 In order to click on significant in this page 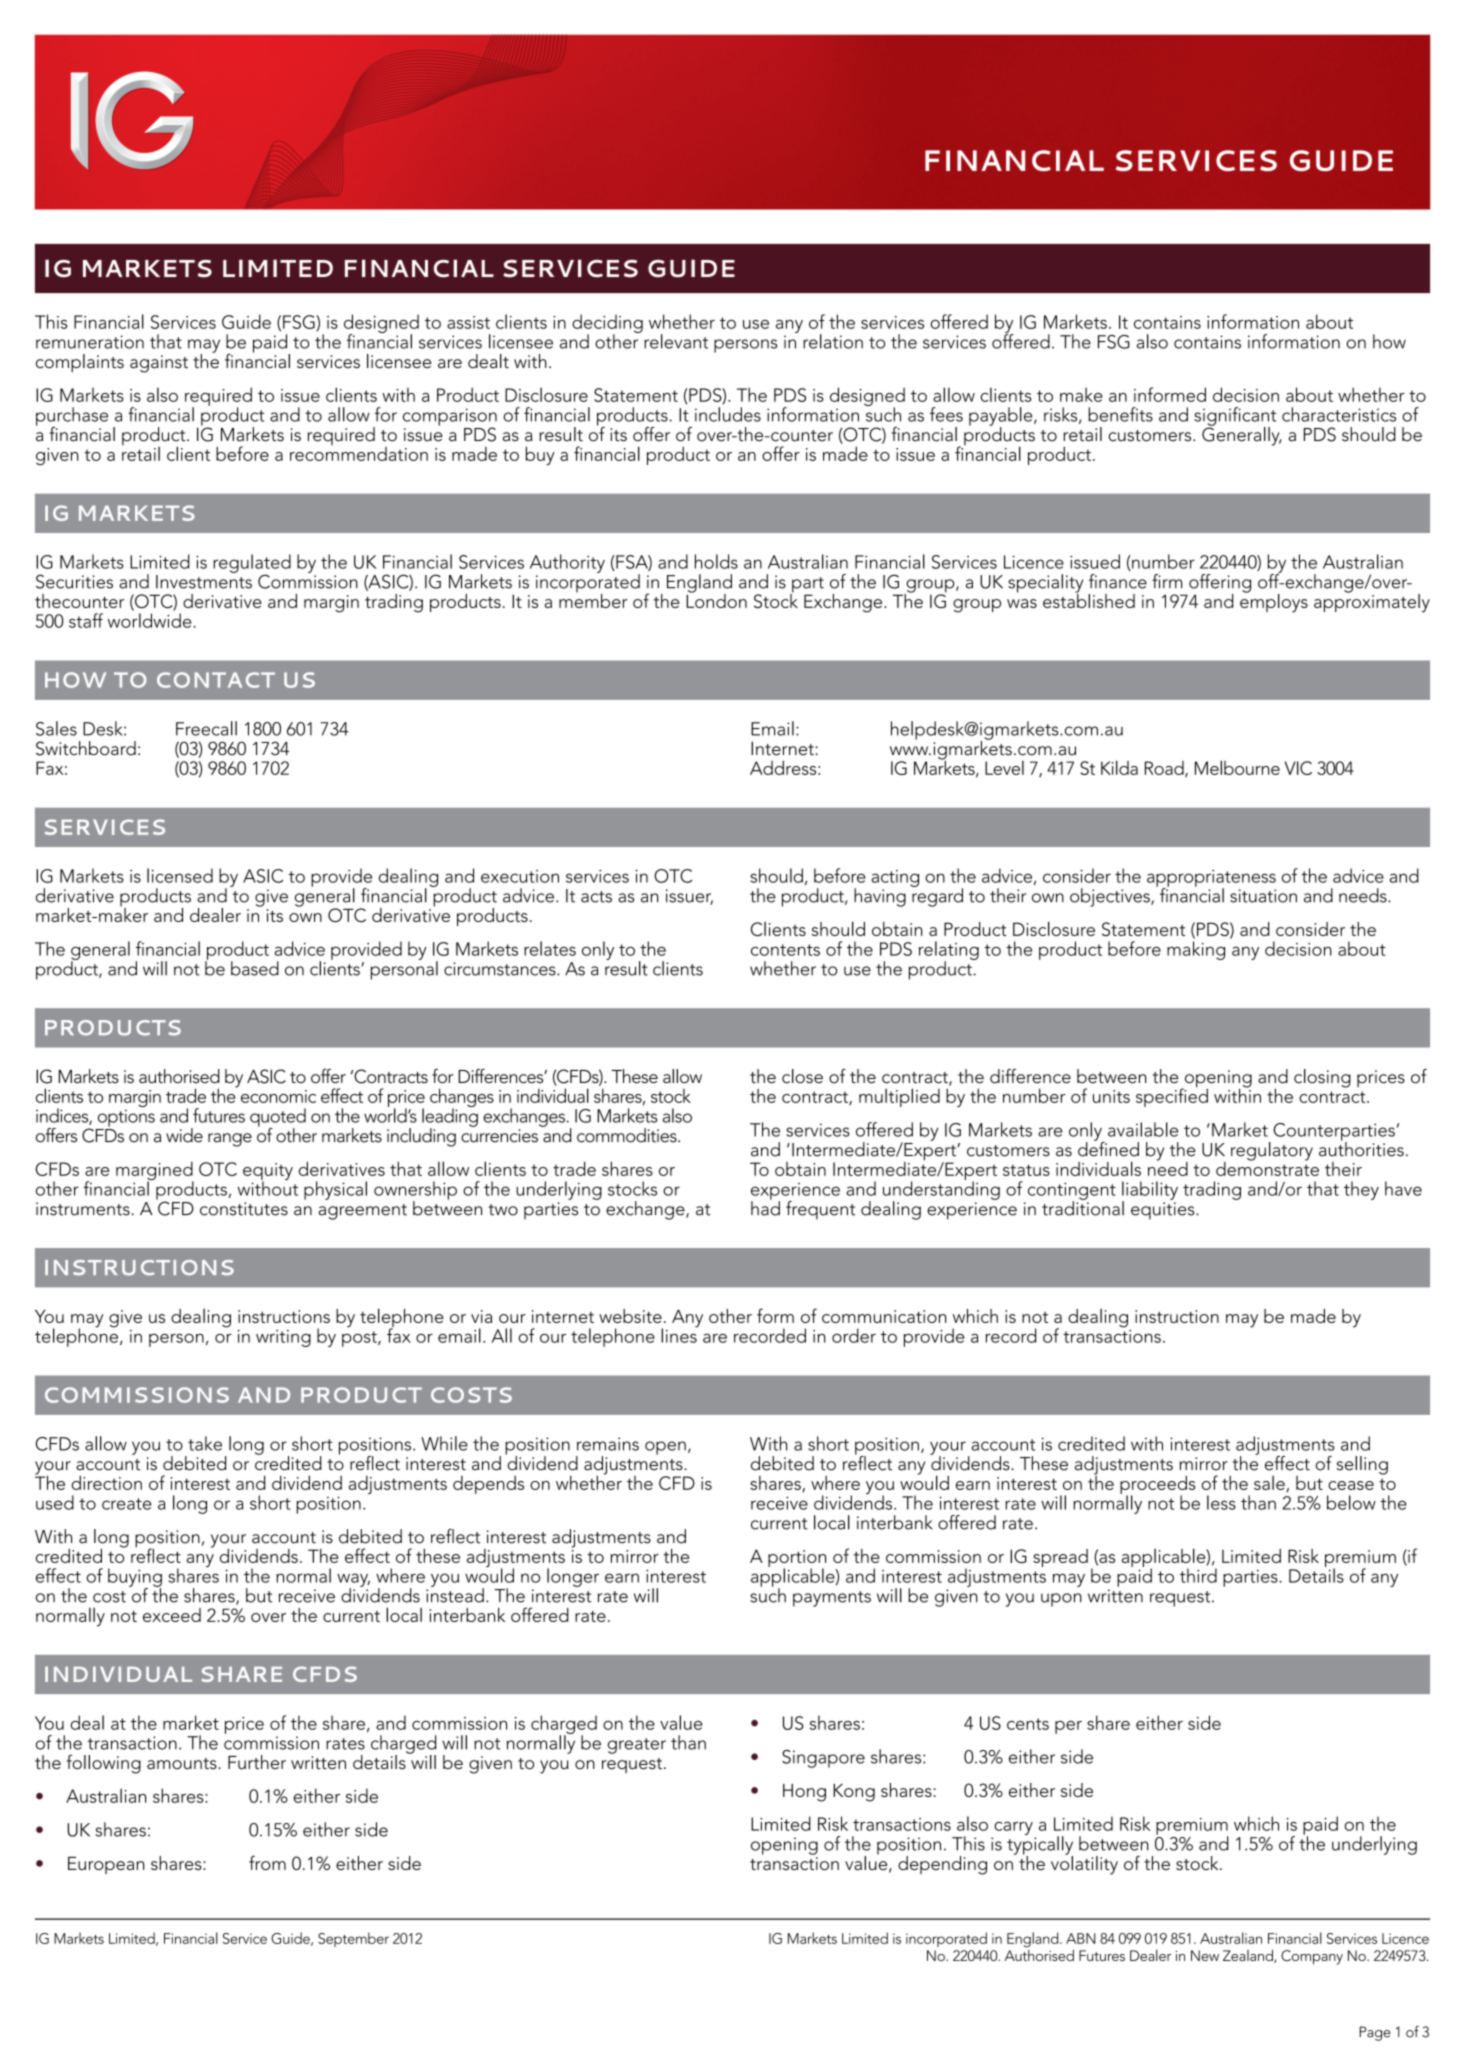, I will do `click(1235, 417)`.
